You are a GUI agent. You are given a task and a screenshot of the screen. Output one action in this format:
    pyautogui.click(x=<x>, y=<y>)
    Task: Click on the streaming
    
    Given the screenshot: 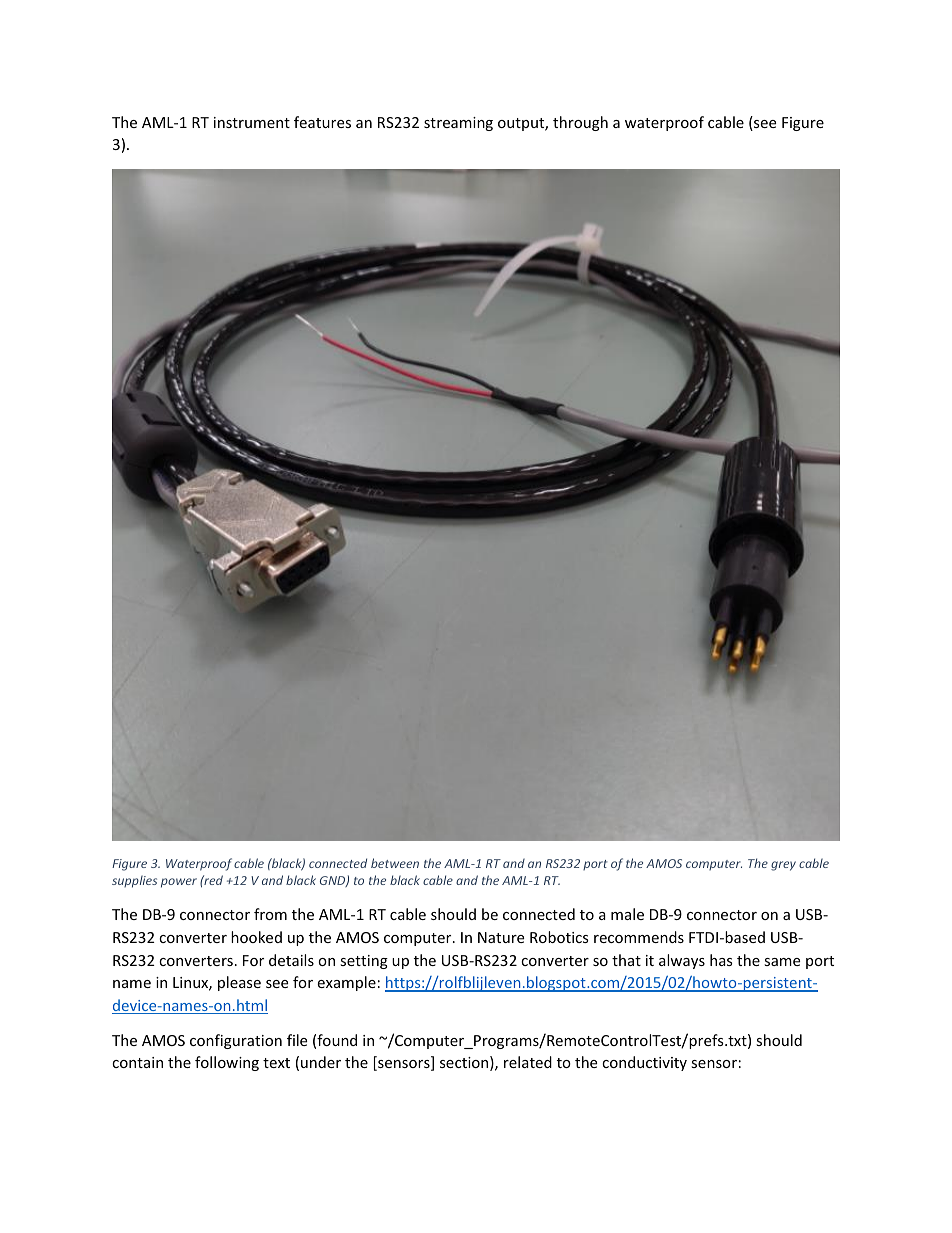 What is the action you would take?
    pyautogui.click(x=458, y=124)
